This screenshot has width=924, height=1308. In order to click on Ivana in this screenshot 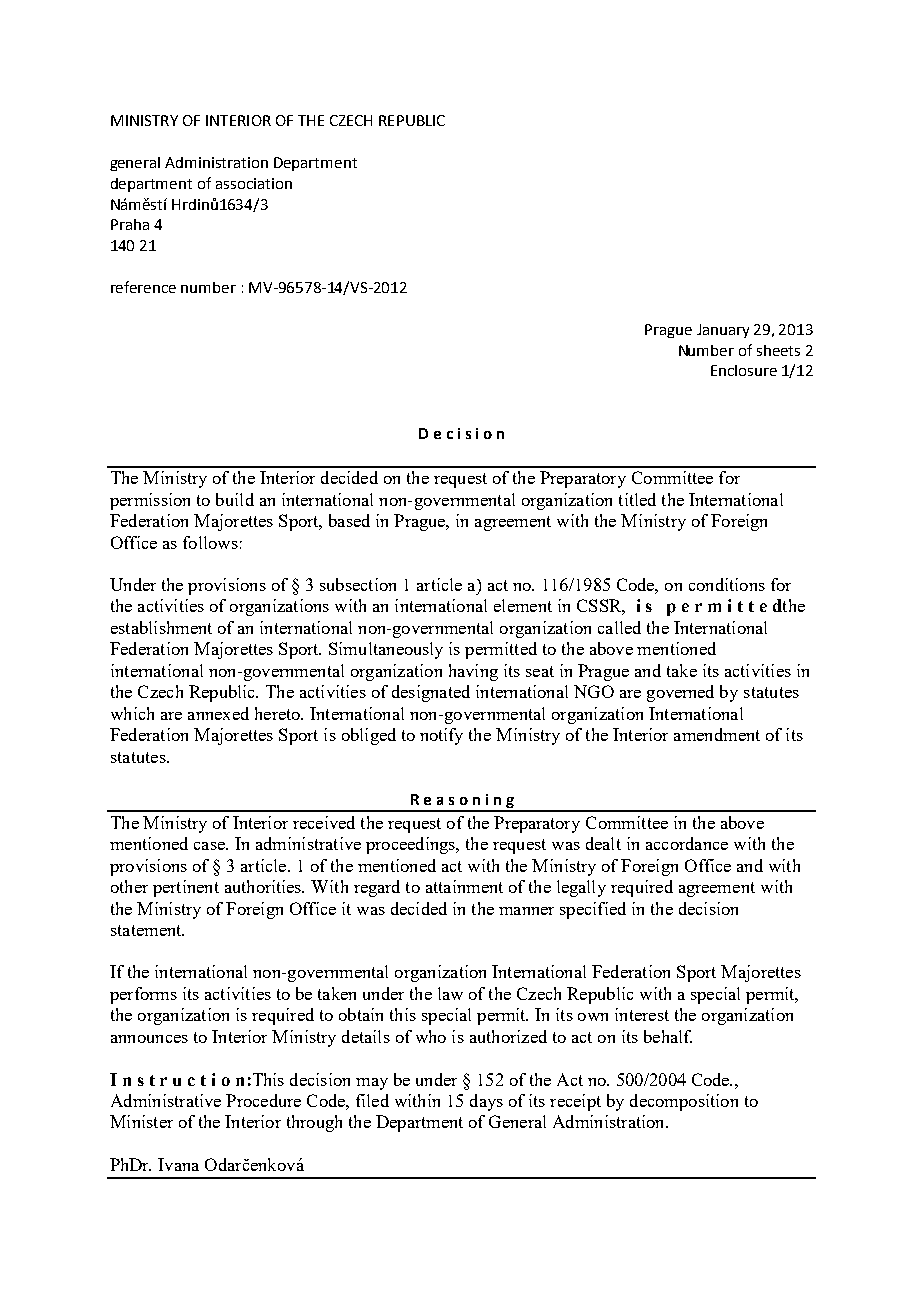, I will do `click(178, 1164)`.
